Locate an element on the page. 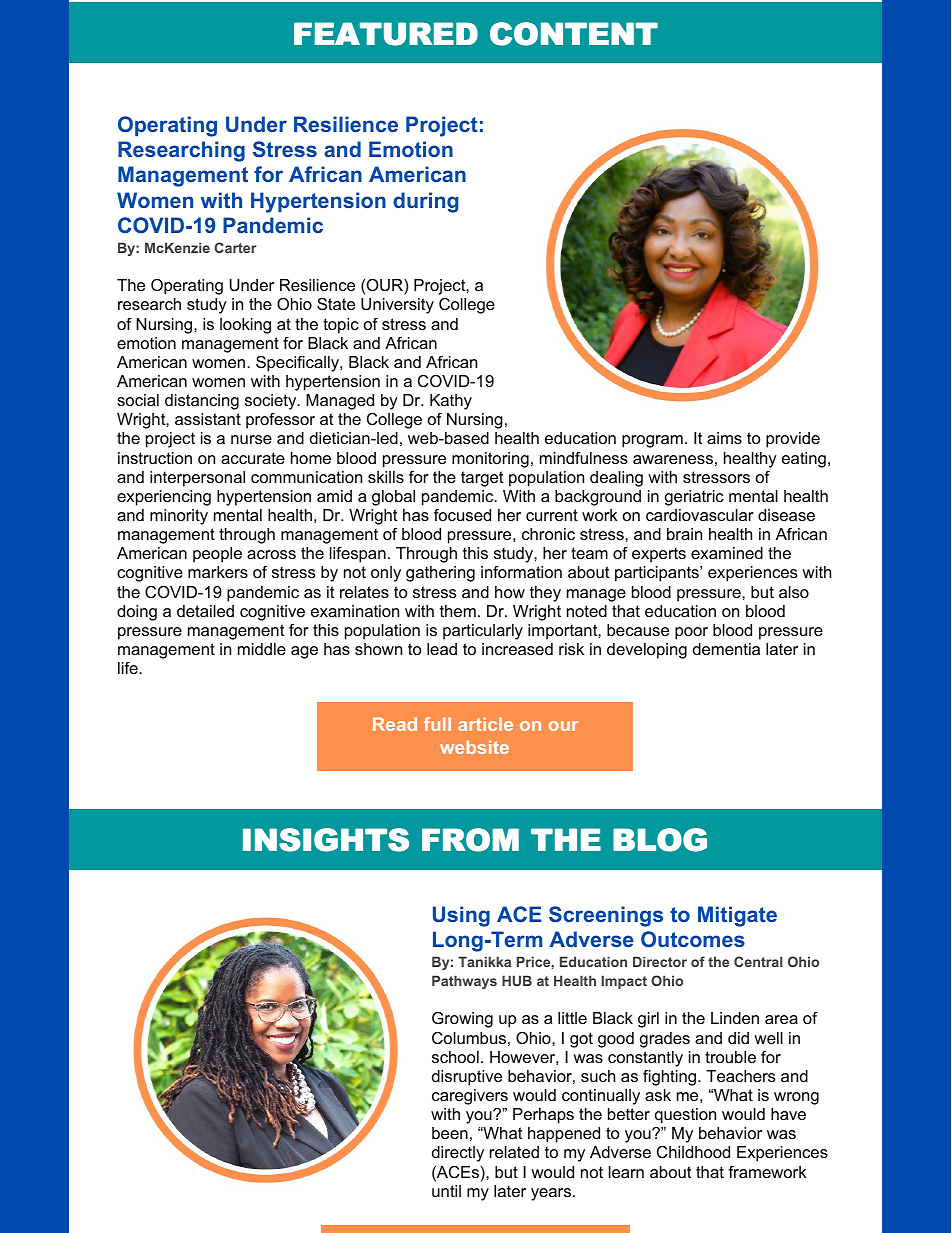 The width and height of the image is (952, 1233). FEATURED is located at coordinates (386, 34).
